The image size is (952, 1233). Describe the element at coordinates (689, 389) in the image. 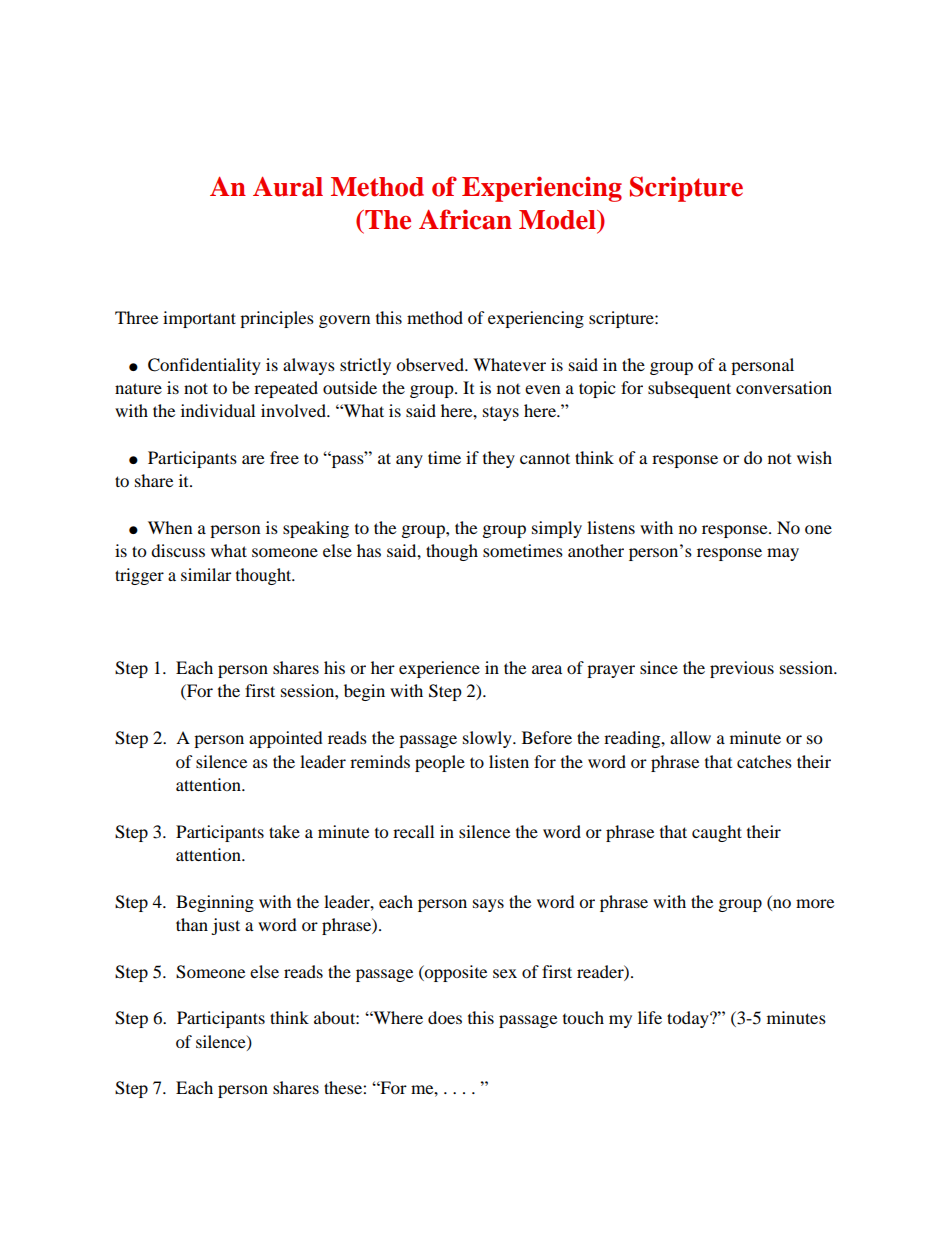

I see `subsequent` at that location.
